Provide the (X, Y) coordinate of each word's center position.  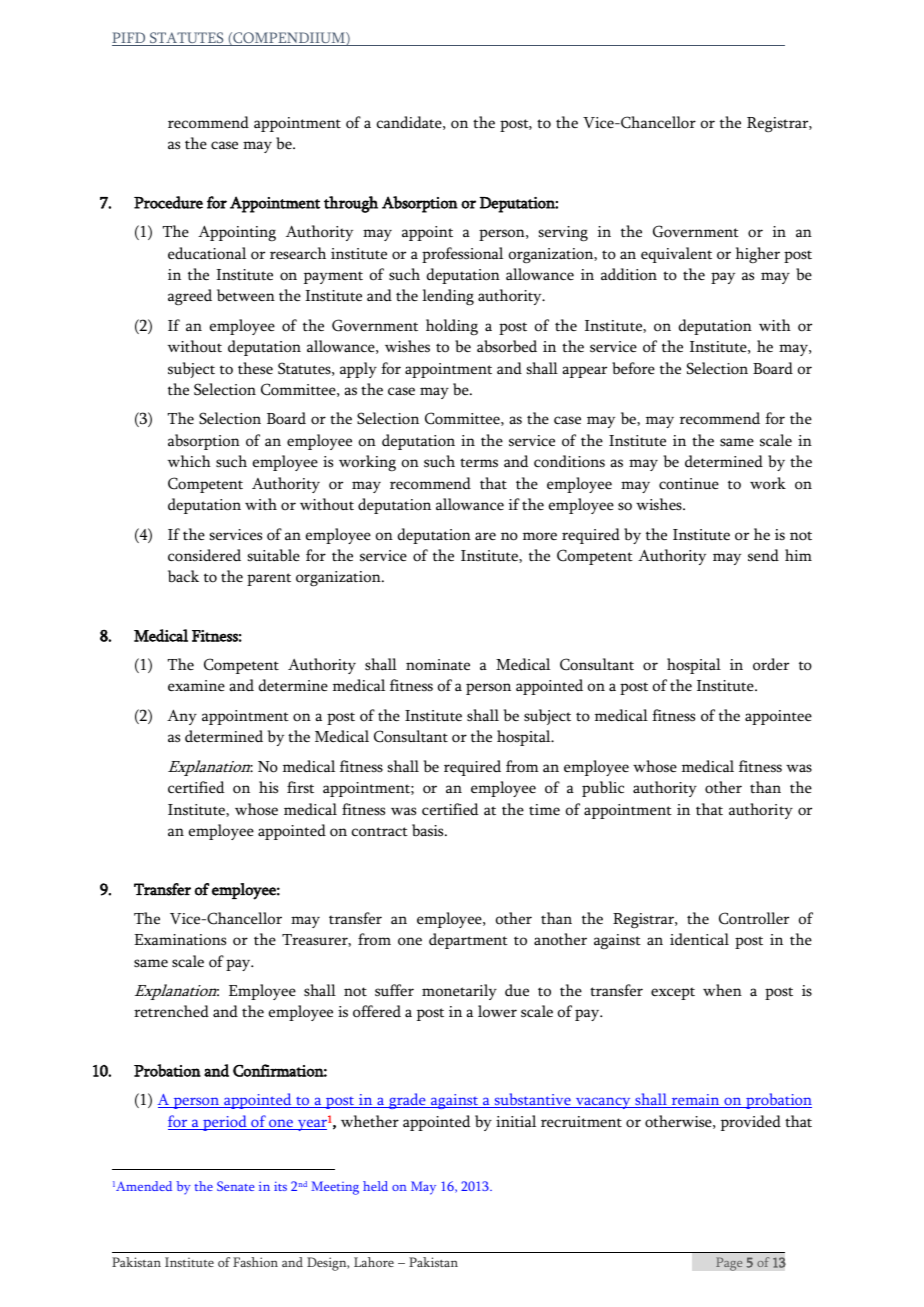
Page (729, 1264)
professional (462, 255)
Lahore (374, 1262)
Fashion (255, 1262)
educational (207, 253)
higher (758, 255)
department (468, 941)
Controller (754, 918)
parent (269, 579)
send (763, 555)
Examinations (180, 940)
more (540, 536)
